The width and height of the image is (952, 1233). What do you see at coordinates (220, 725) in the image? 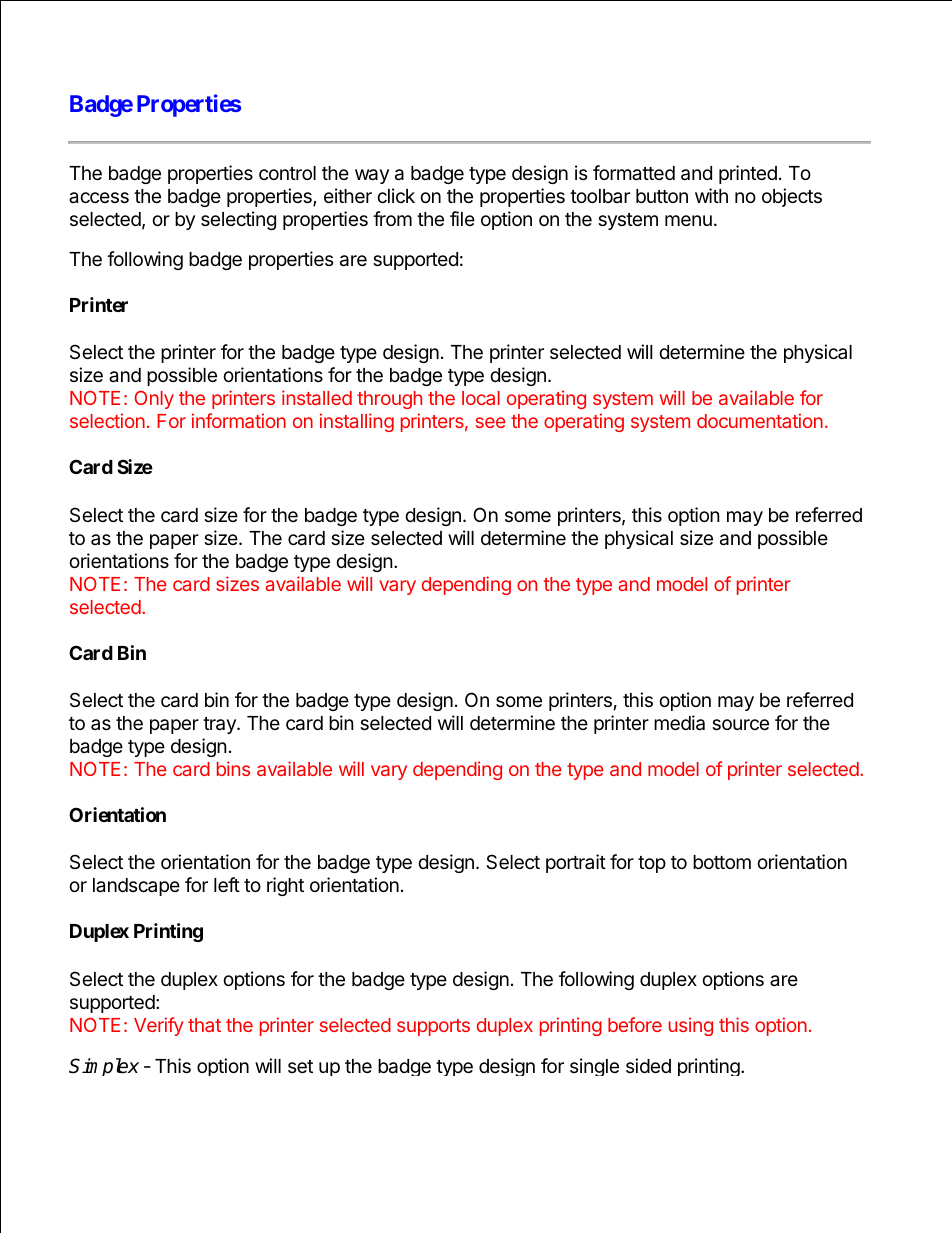
I see `tray` at bounding box center [220, 725].
